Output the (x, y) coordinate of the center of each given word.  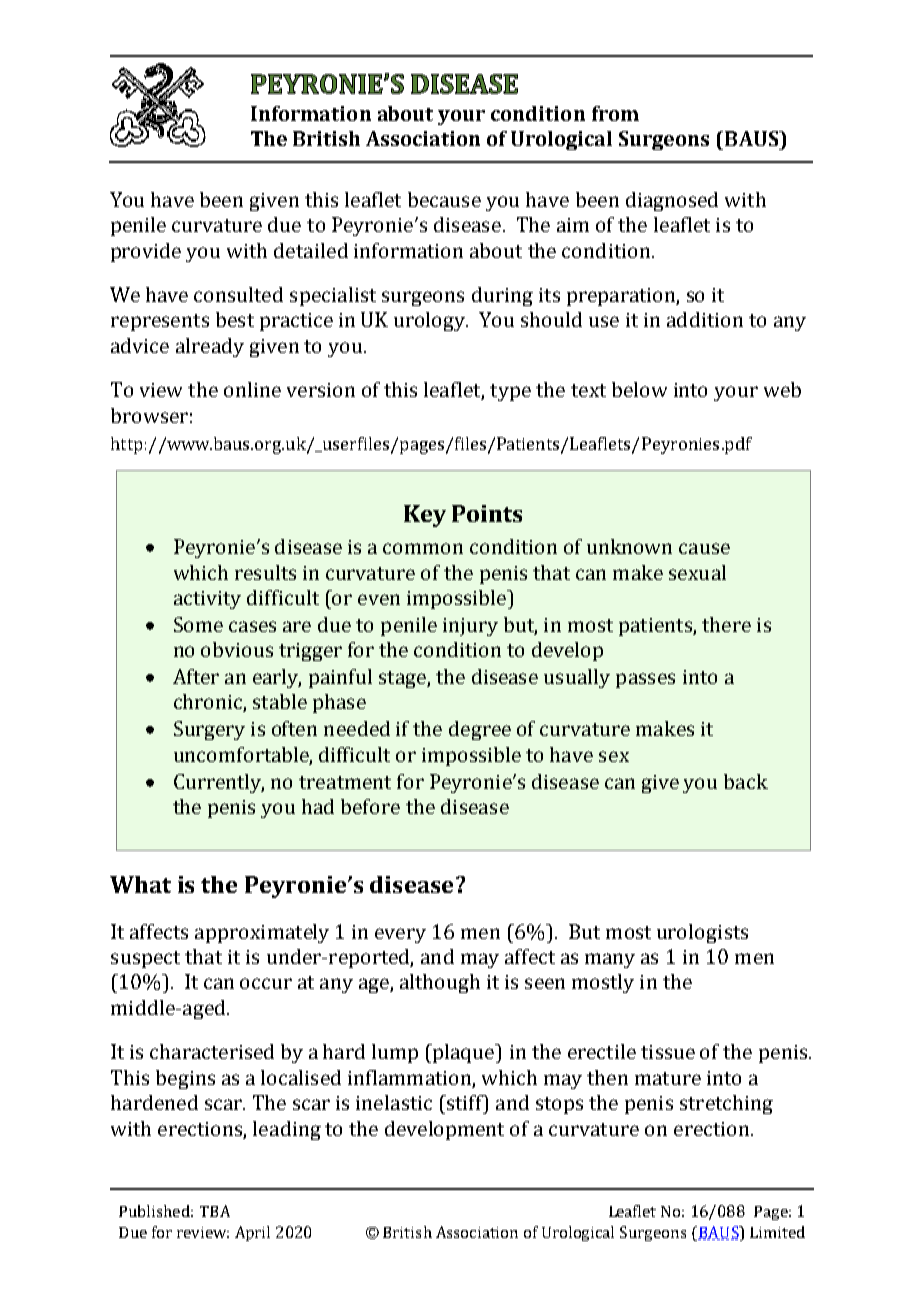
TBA (215, 1211)
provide (146, 252)
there (726, 624)
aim (573, 225)
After (196, 676)
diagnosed (672, 201)
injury (470, 627)
